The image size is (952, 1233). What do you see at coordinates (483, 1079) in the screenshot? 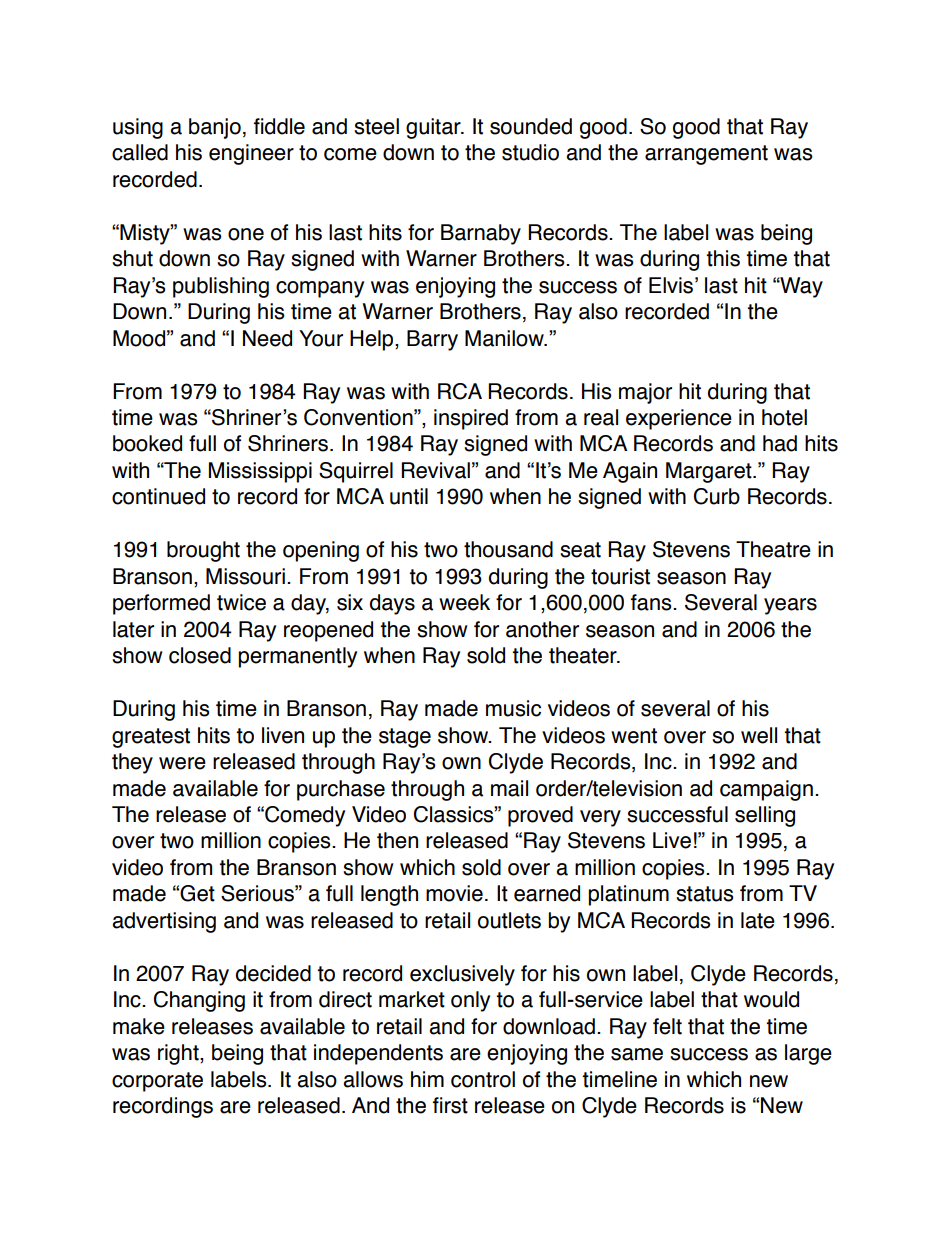
I see `control` at bounding box center [483, 1079].
